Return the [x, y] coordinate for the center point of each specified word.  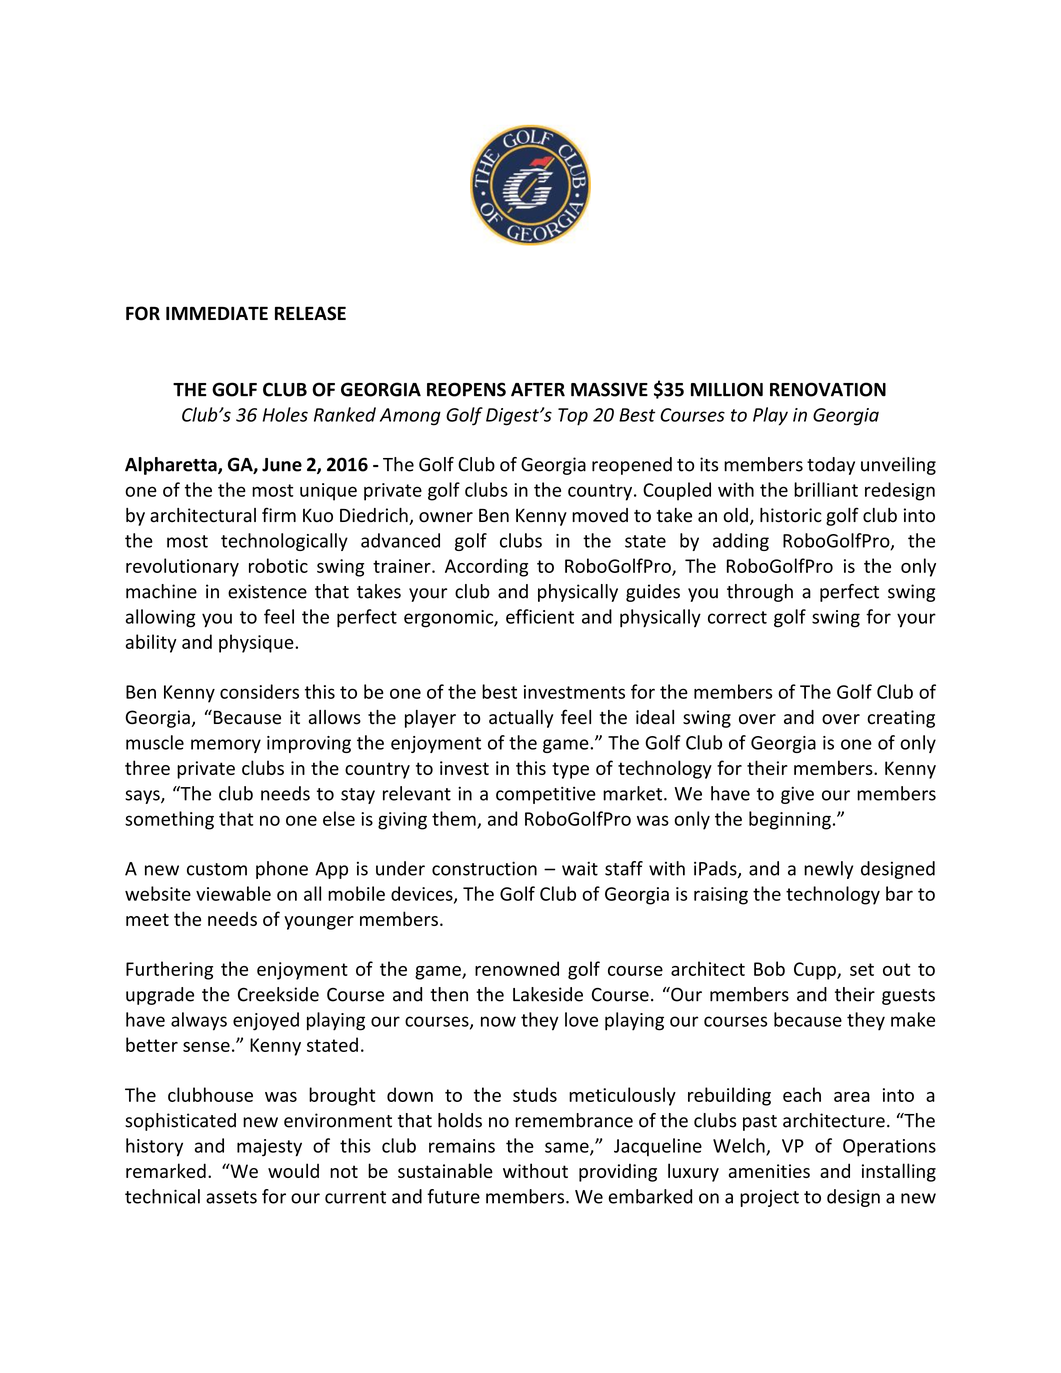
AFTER [538, 390]
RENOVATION [828, 389]
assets [231, 1197]
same [568, 1148]
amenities [769, 1171]
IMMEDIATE [217, 313]
